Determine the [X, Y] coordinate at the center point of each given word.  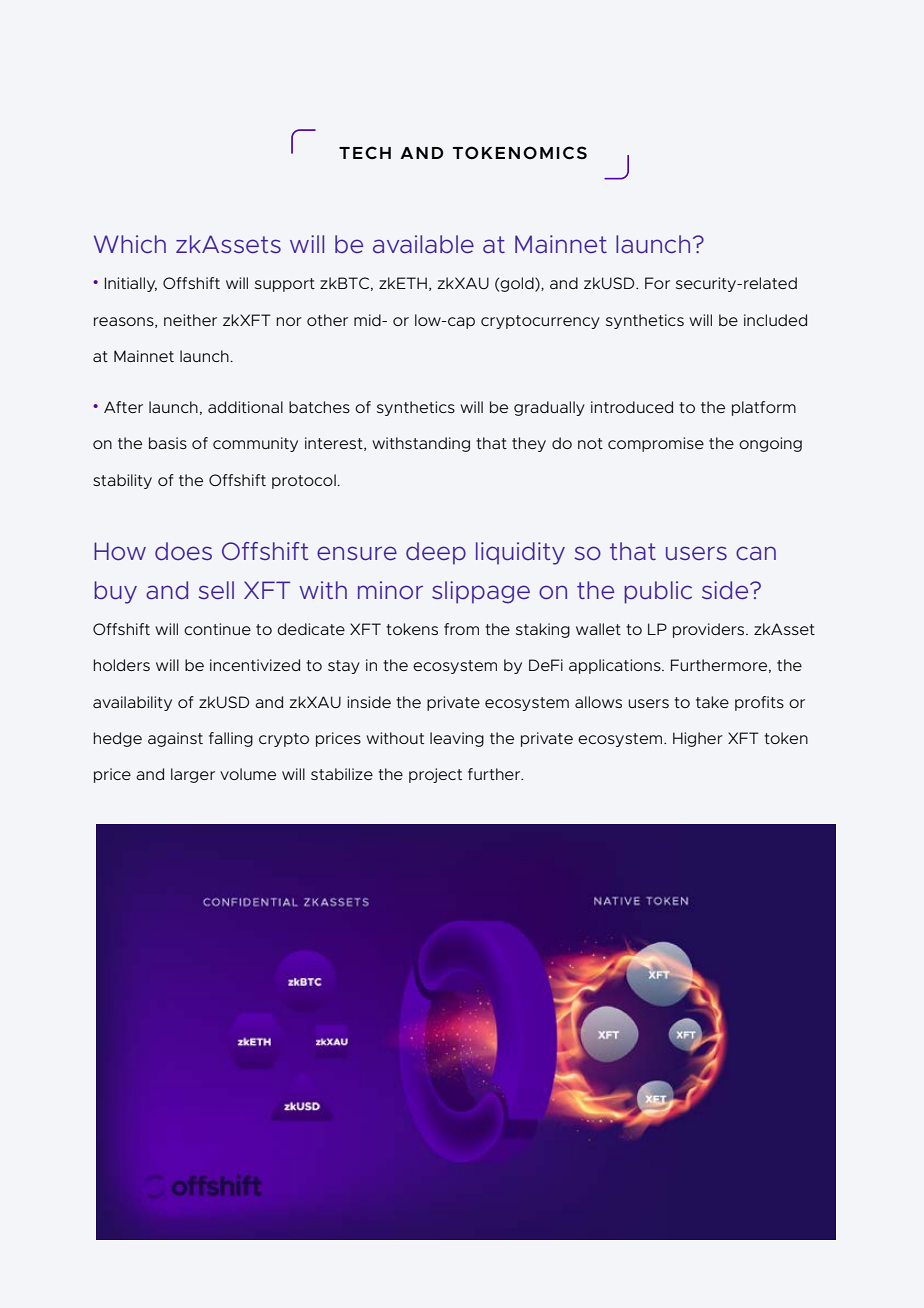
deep [436, 553]
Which [130, 244]
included [775, 320]
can [756, 553]
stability [122, 481]
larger [193, 775]
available [423, 244]
